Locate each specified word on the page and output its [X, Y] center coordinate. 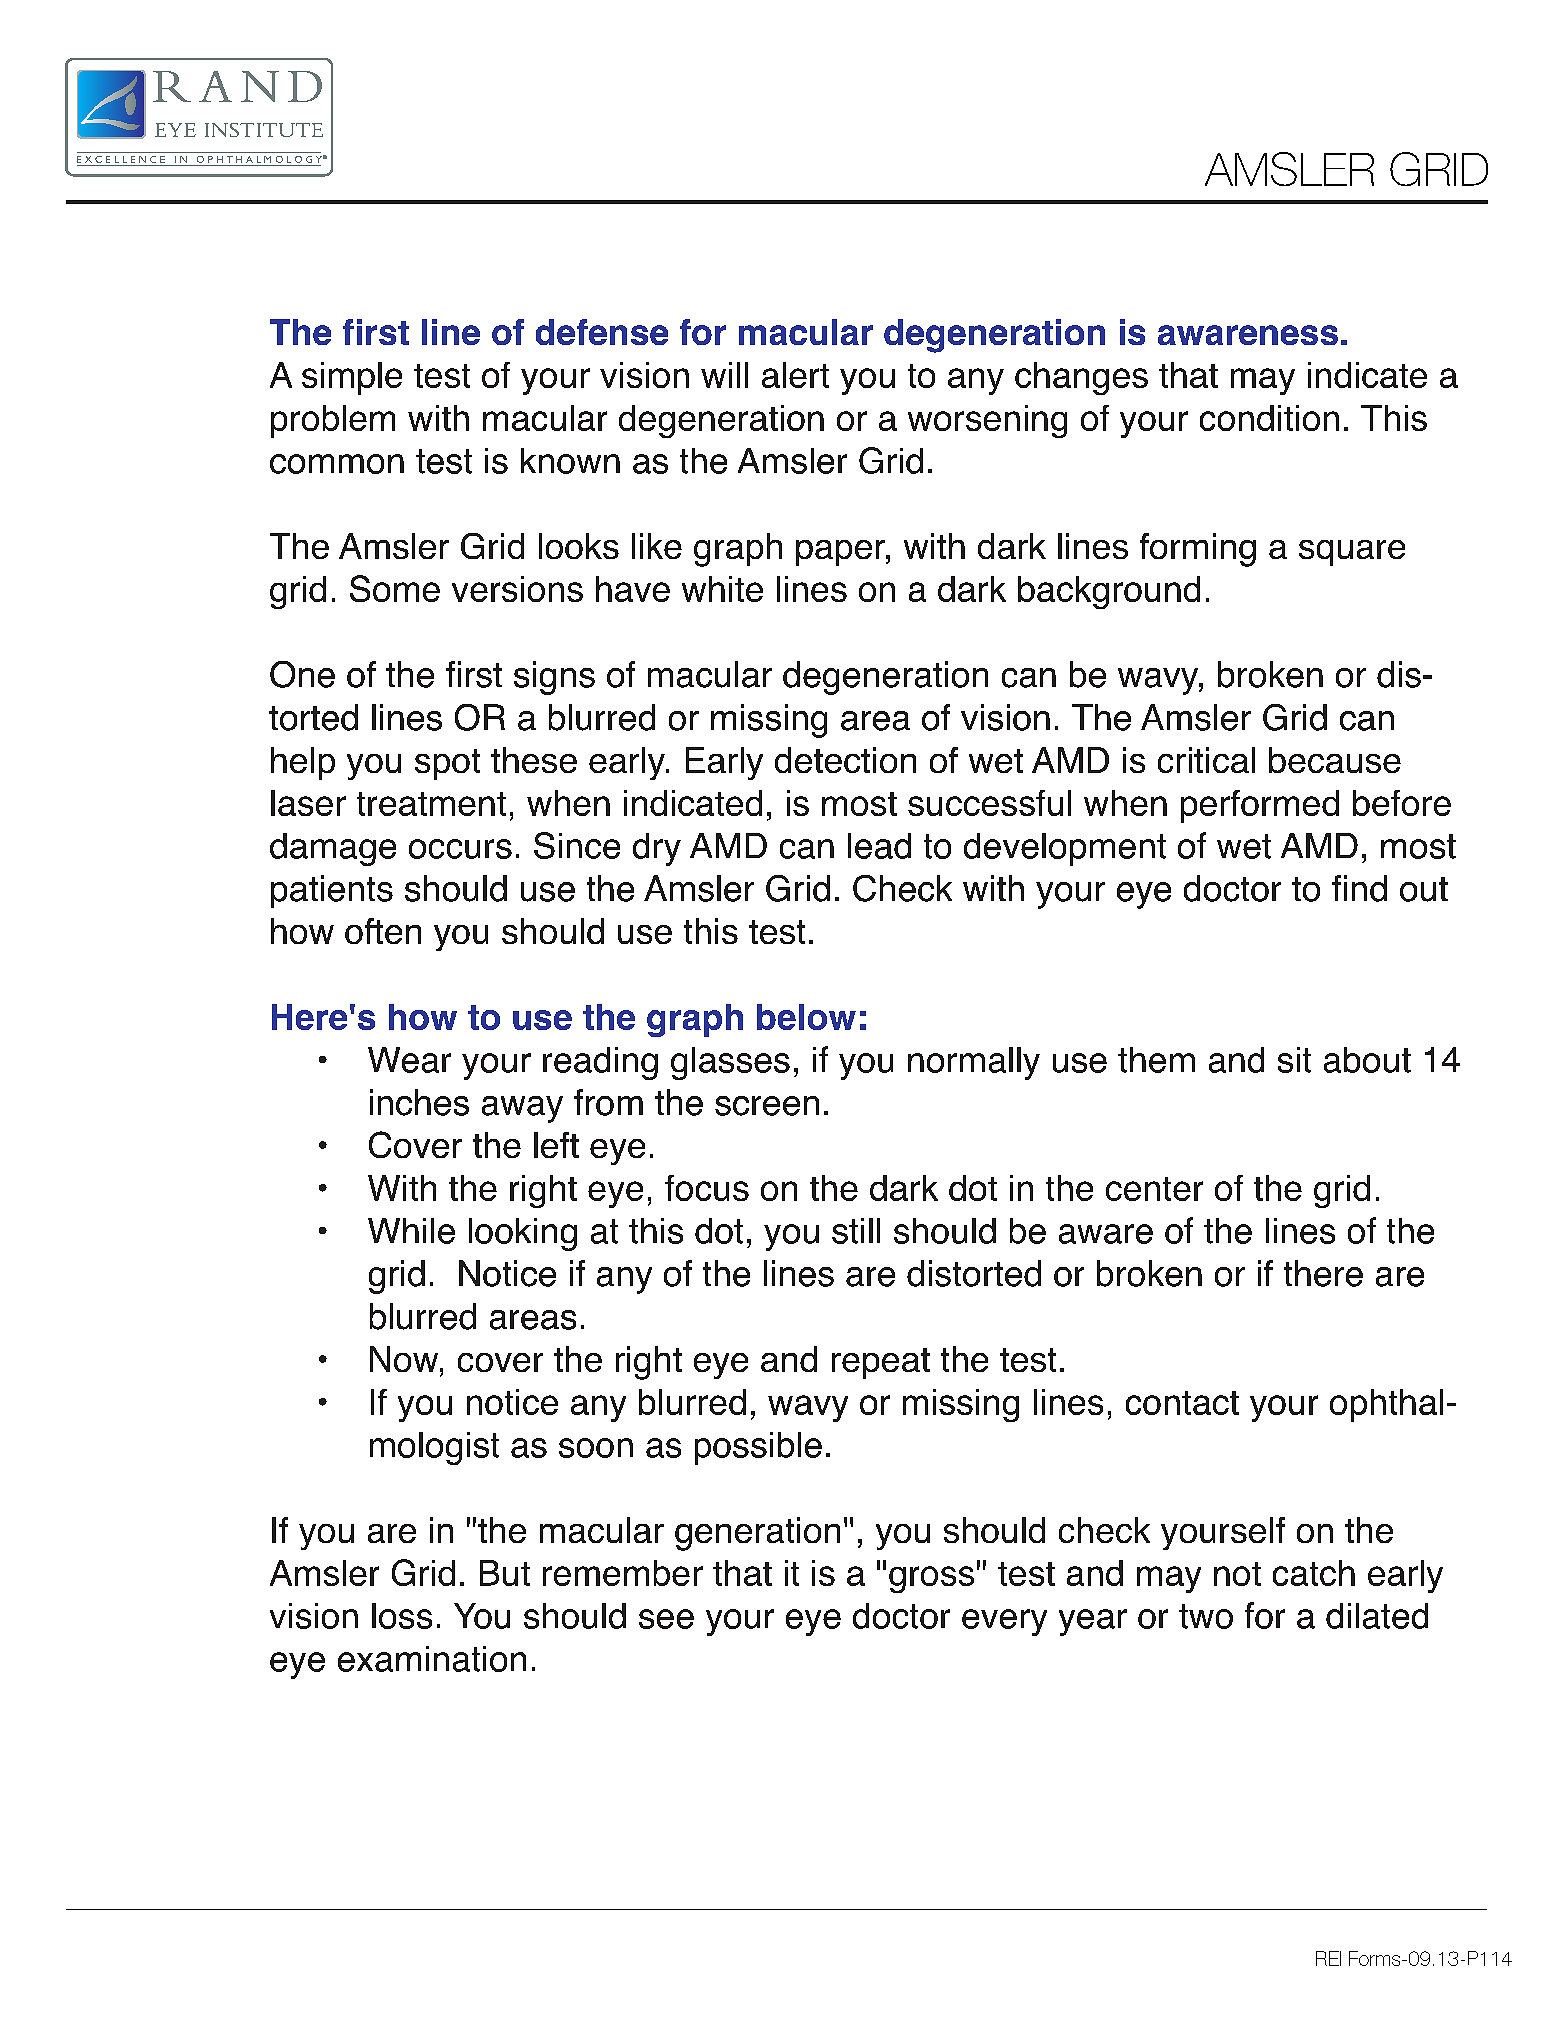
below [806, 1017]
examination [432, 1659]
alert [795, 375]
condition [1269, 418]
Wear [409, 1060]
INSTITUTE [264, 130]
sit [1294, 1060]
